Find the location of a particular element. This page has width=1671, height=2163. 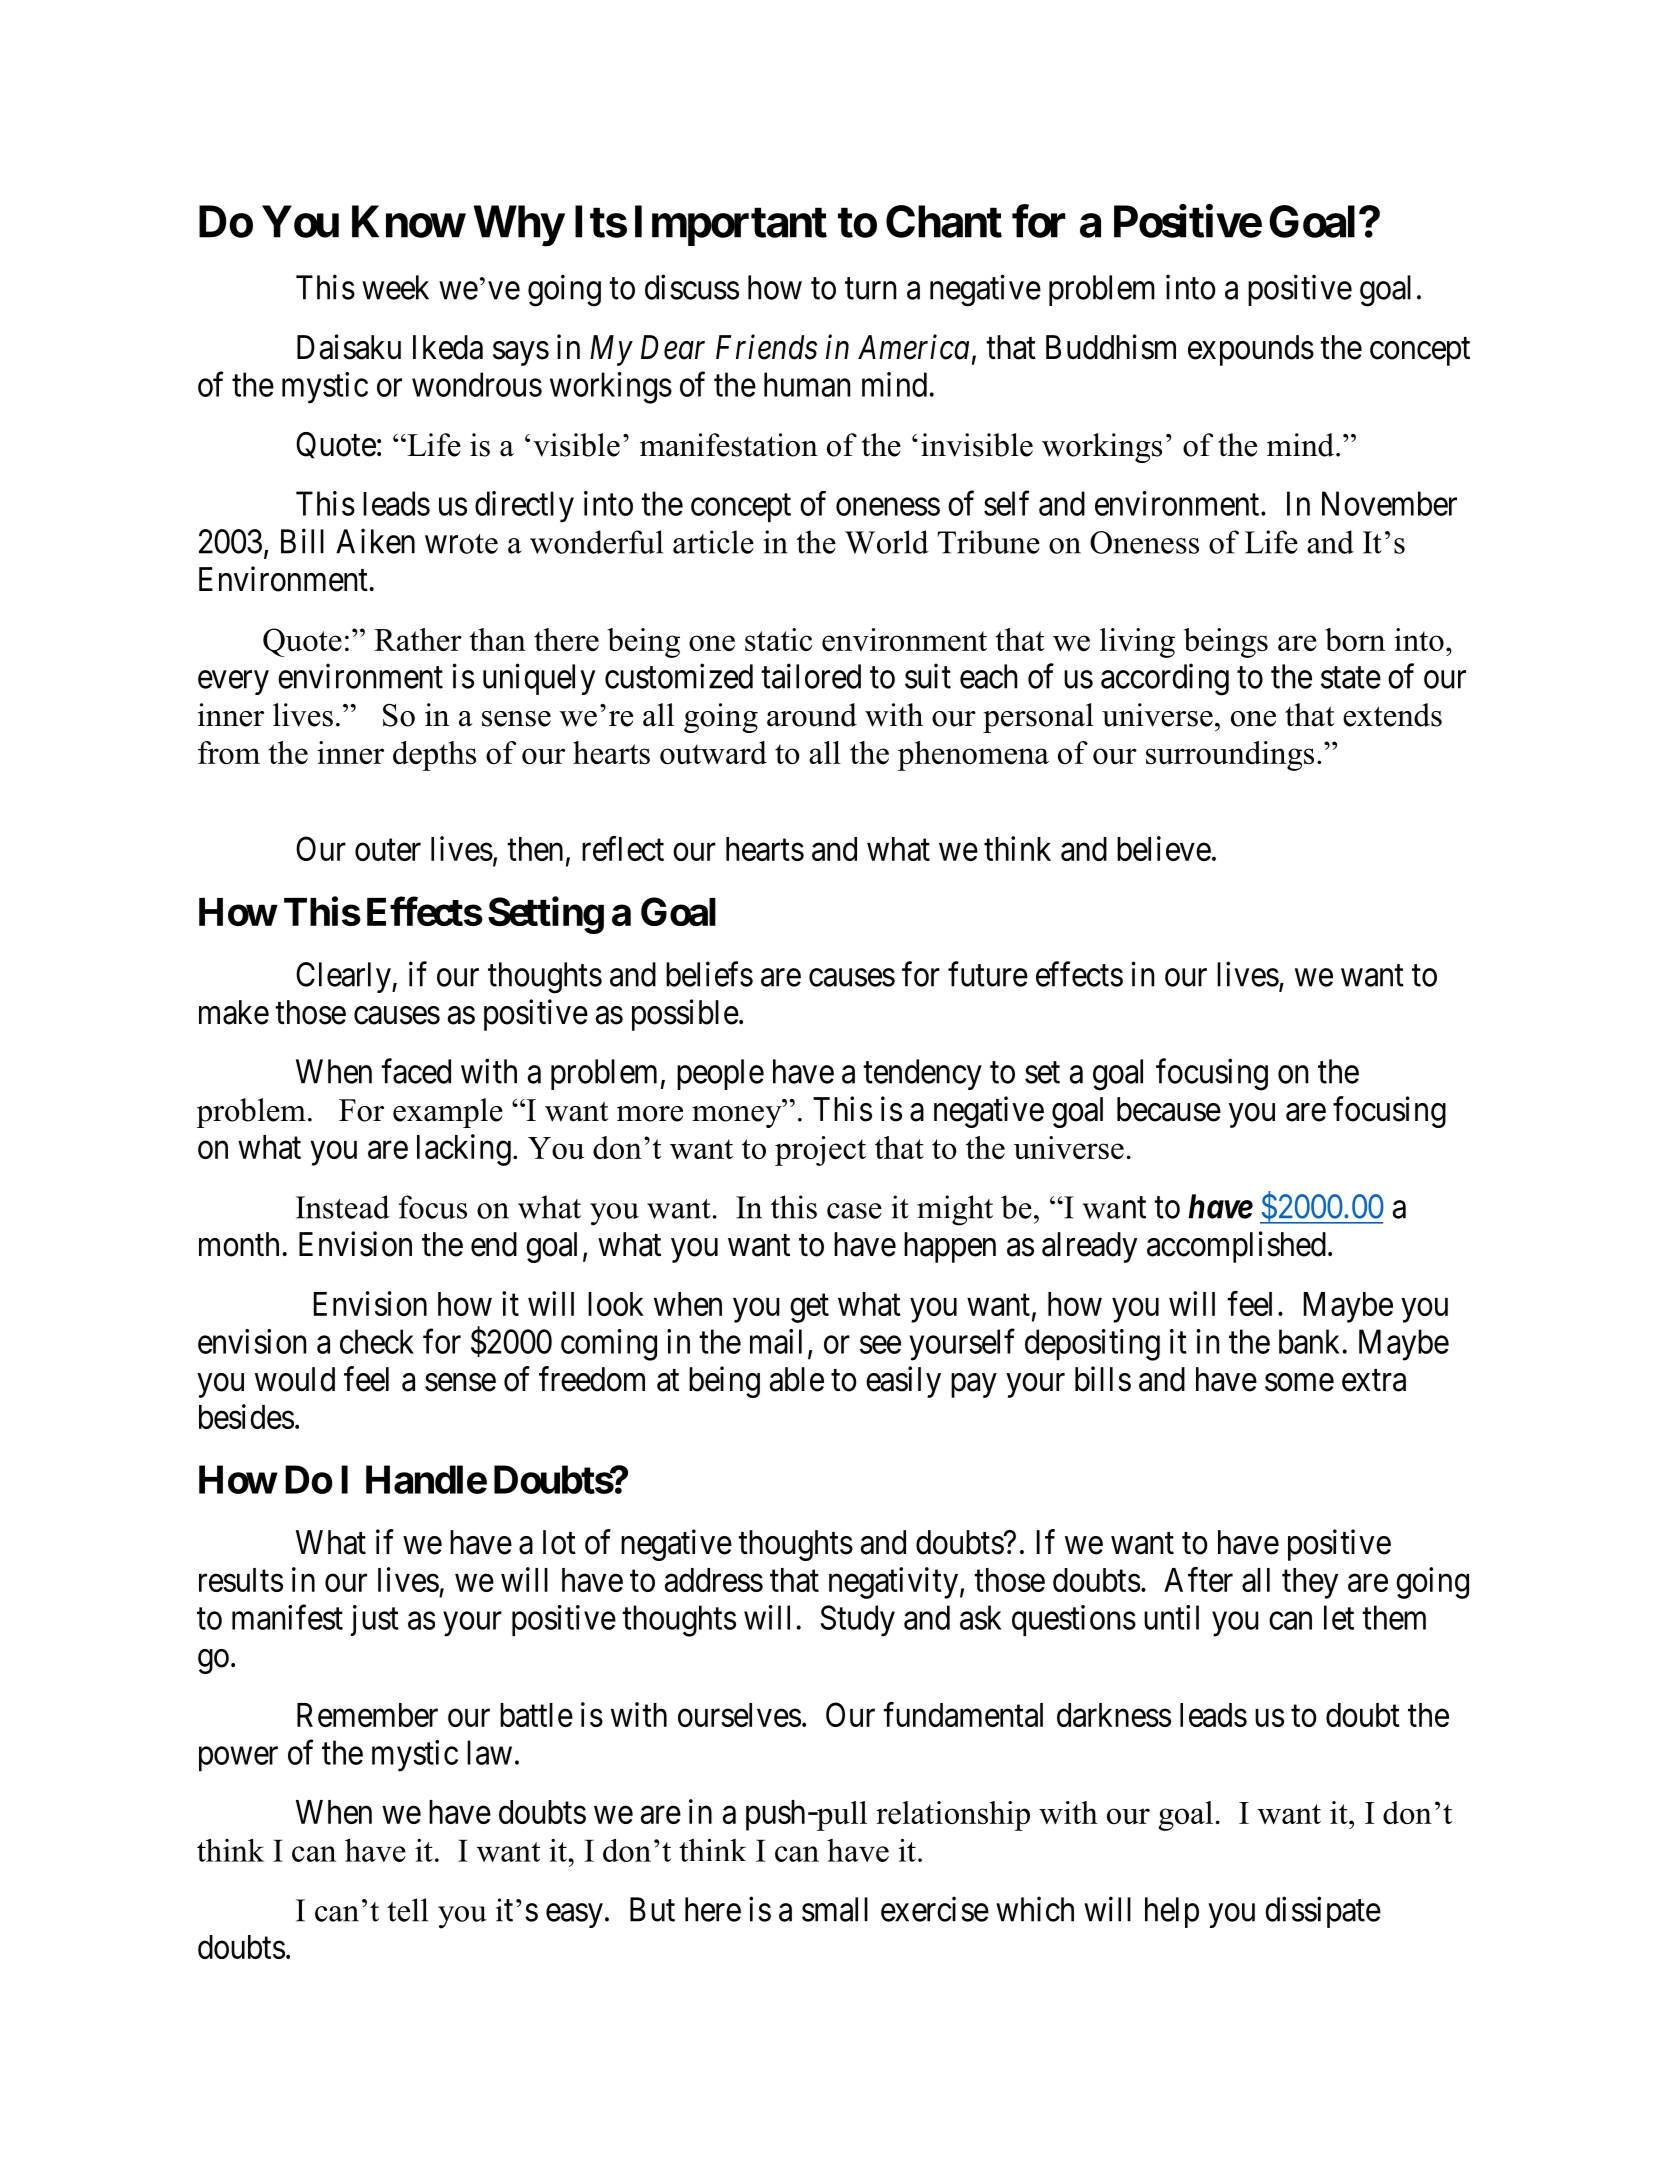

Buddhism is located at coordinates (1111, 347).
